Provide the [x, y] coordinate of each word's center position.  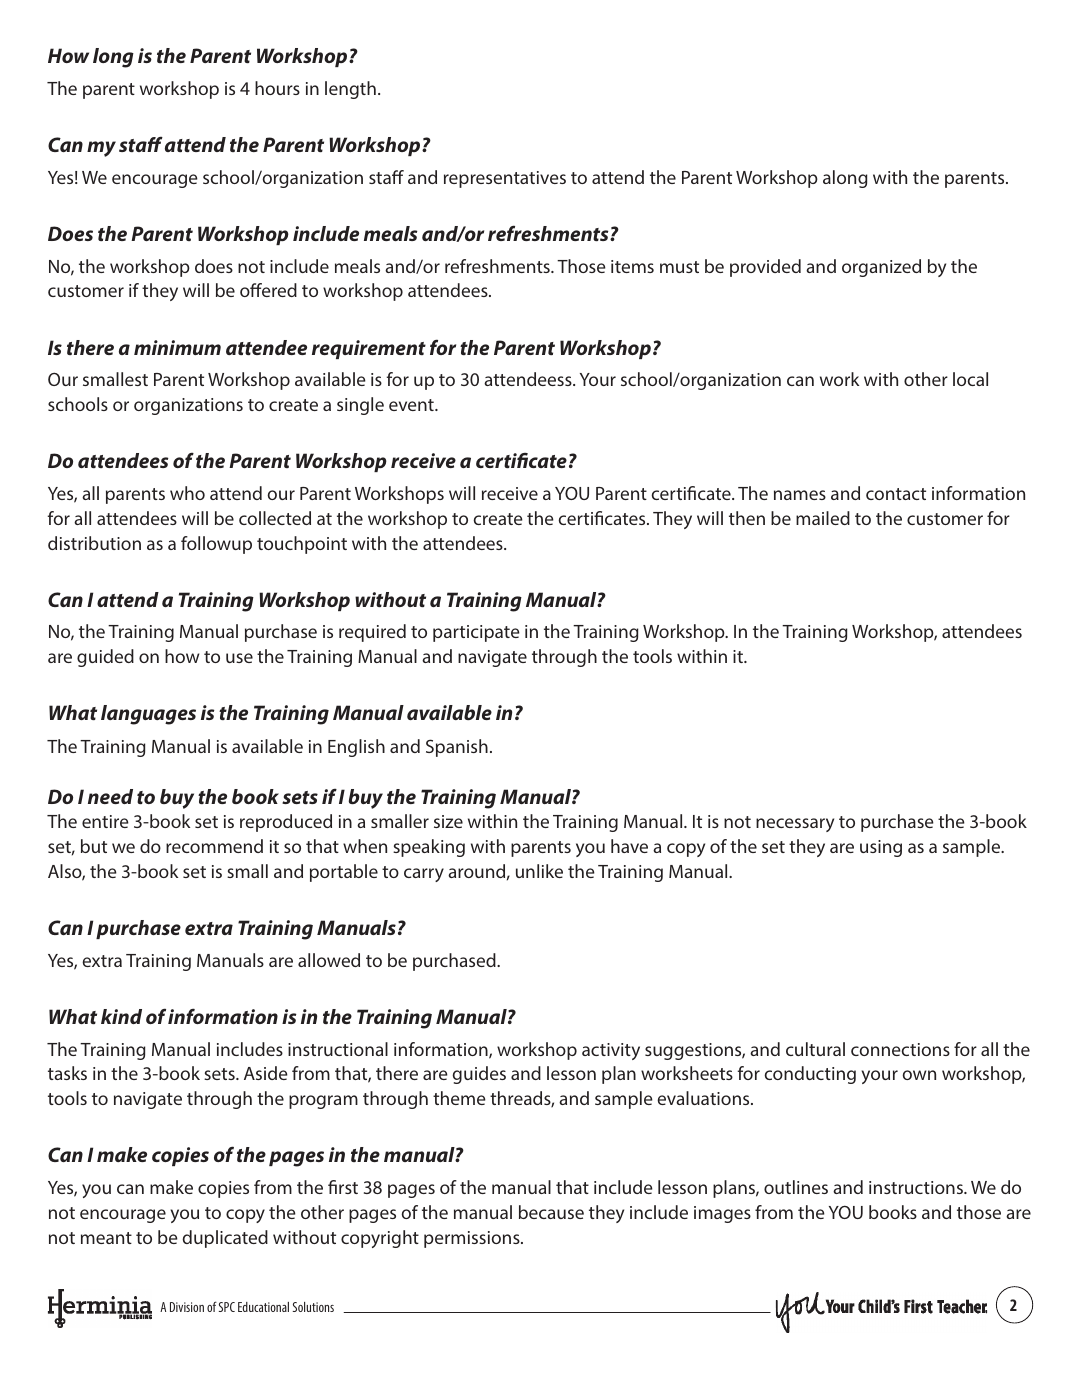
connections [900, 1049]
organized [881, 268]
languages [148, 715]
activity [611, 1051]
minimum [177, 347]
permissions [473, 1239]
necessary [795, 825]
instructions [917, 1187]
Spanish [457, 748]
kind [121, 1016]
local [970, 379]
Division [187, 1307]
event [412, 405]
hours [277, 88]
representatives [505, 179]
